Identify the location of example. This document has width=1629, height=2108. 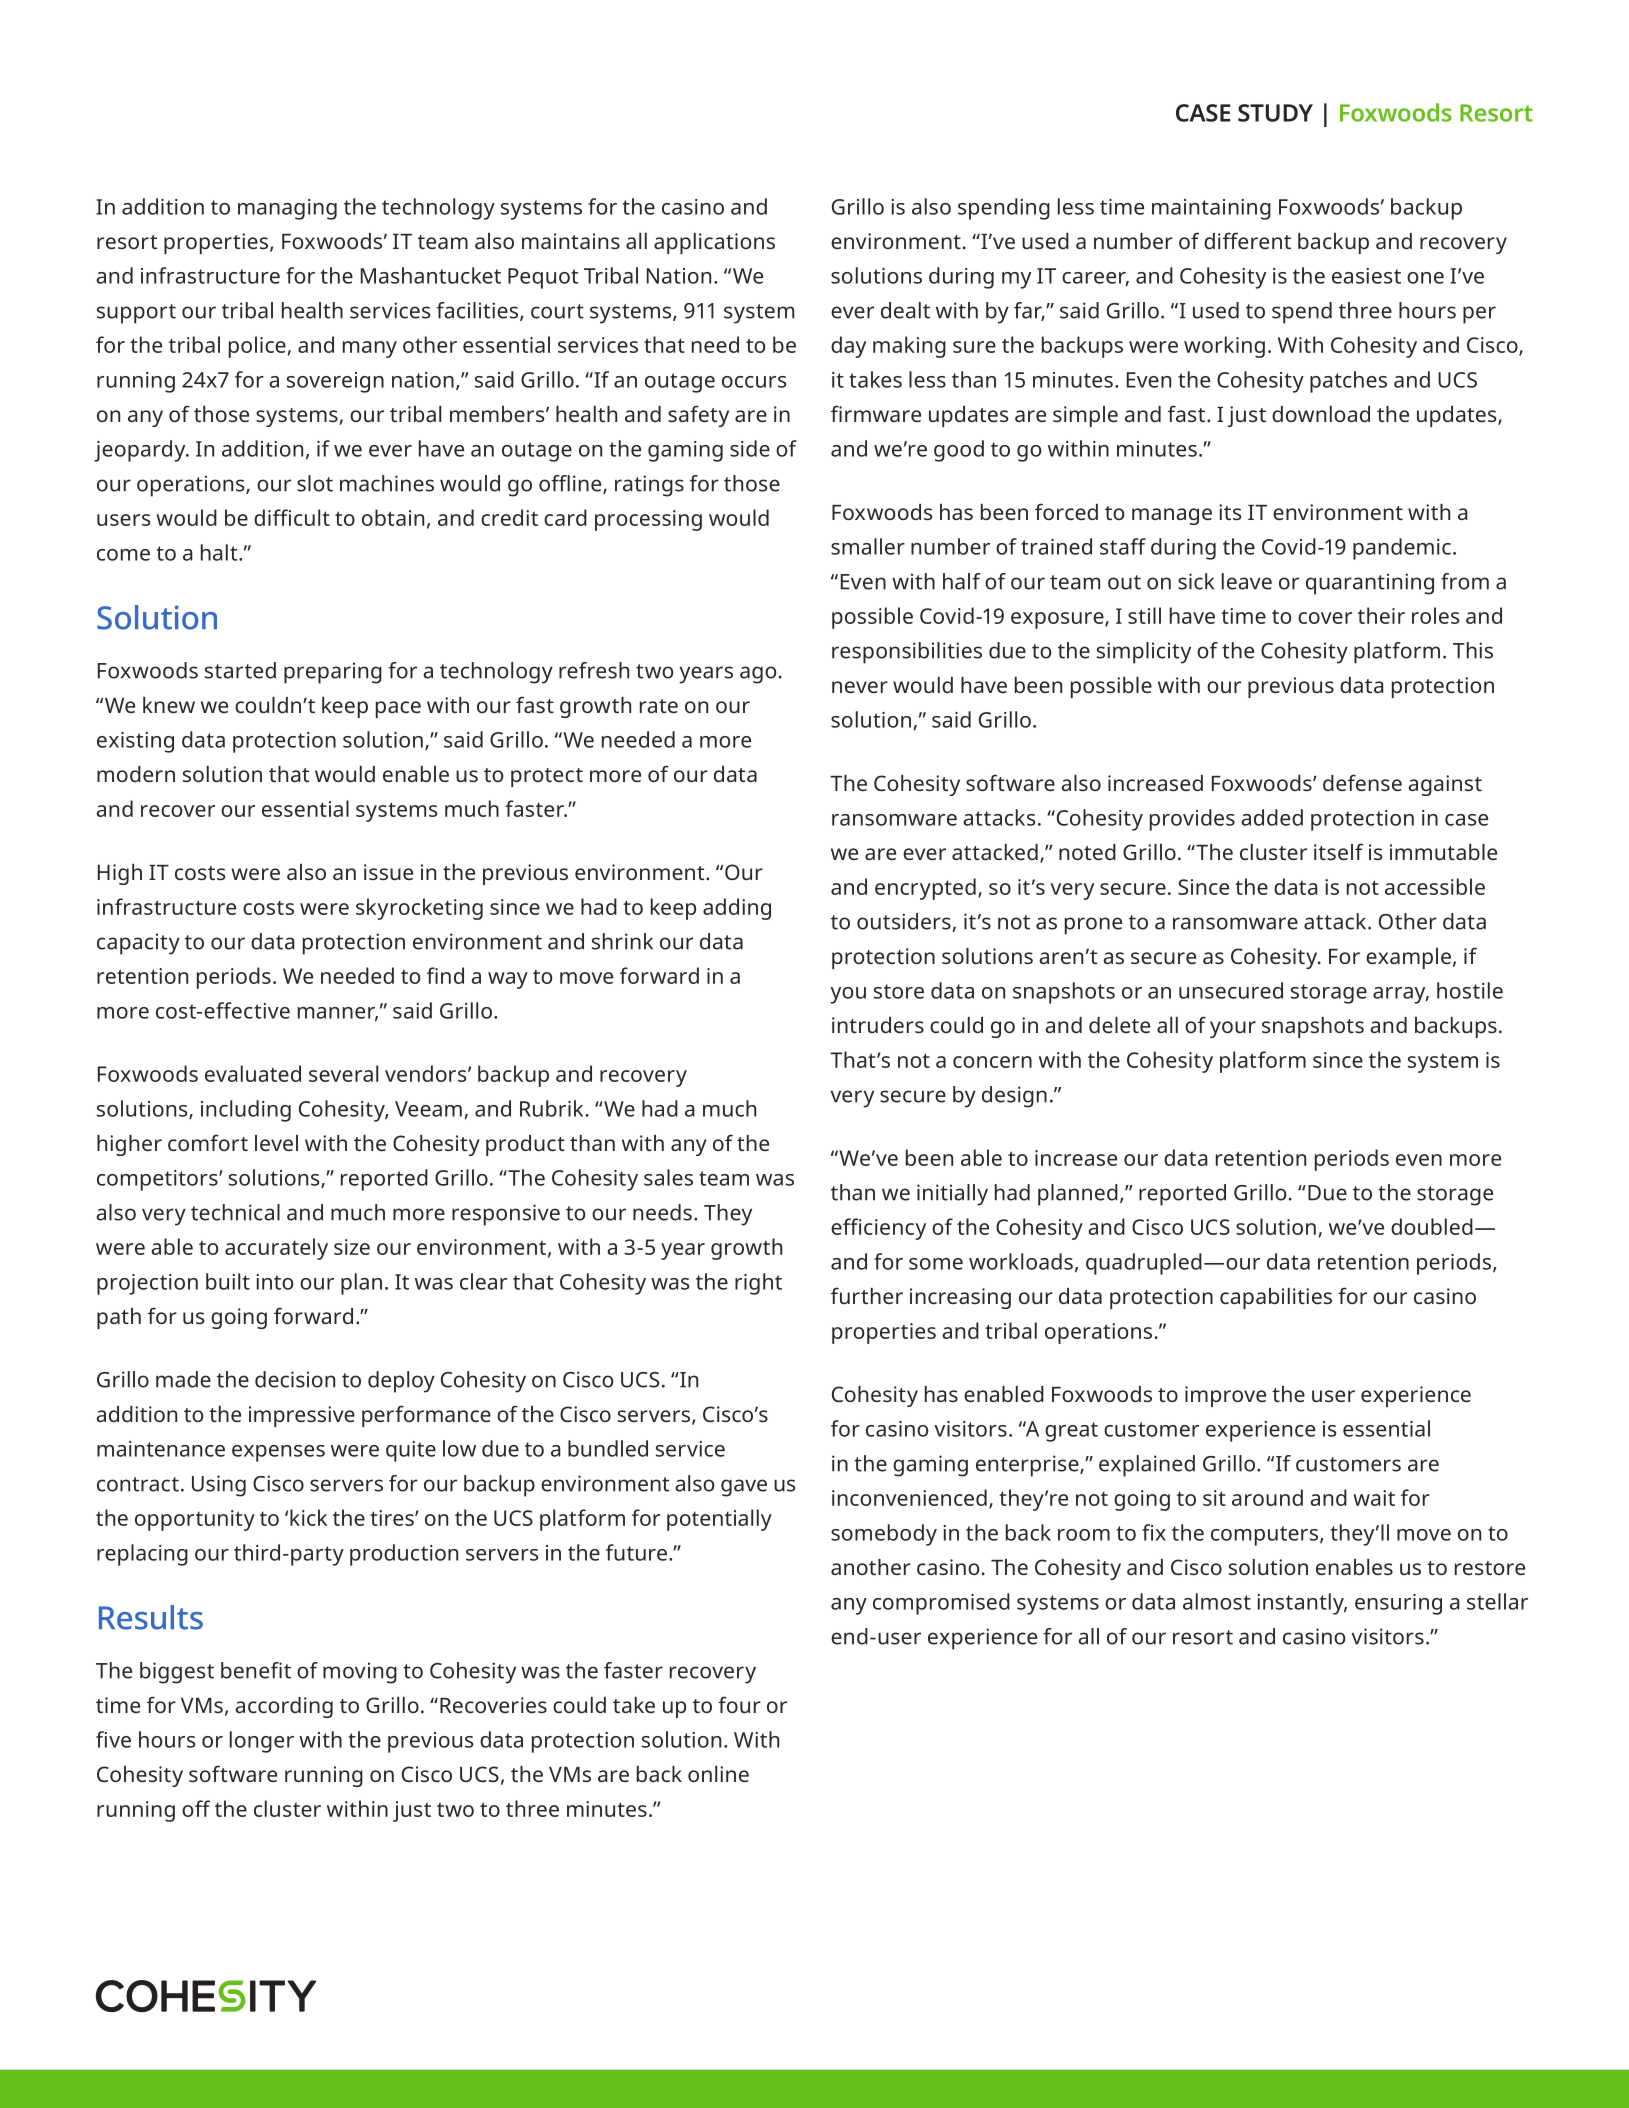
(1408, 958).
